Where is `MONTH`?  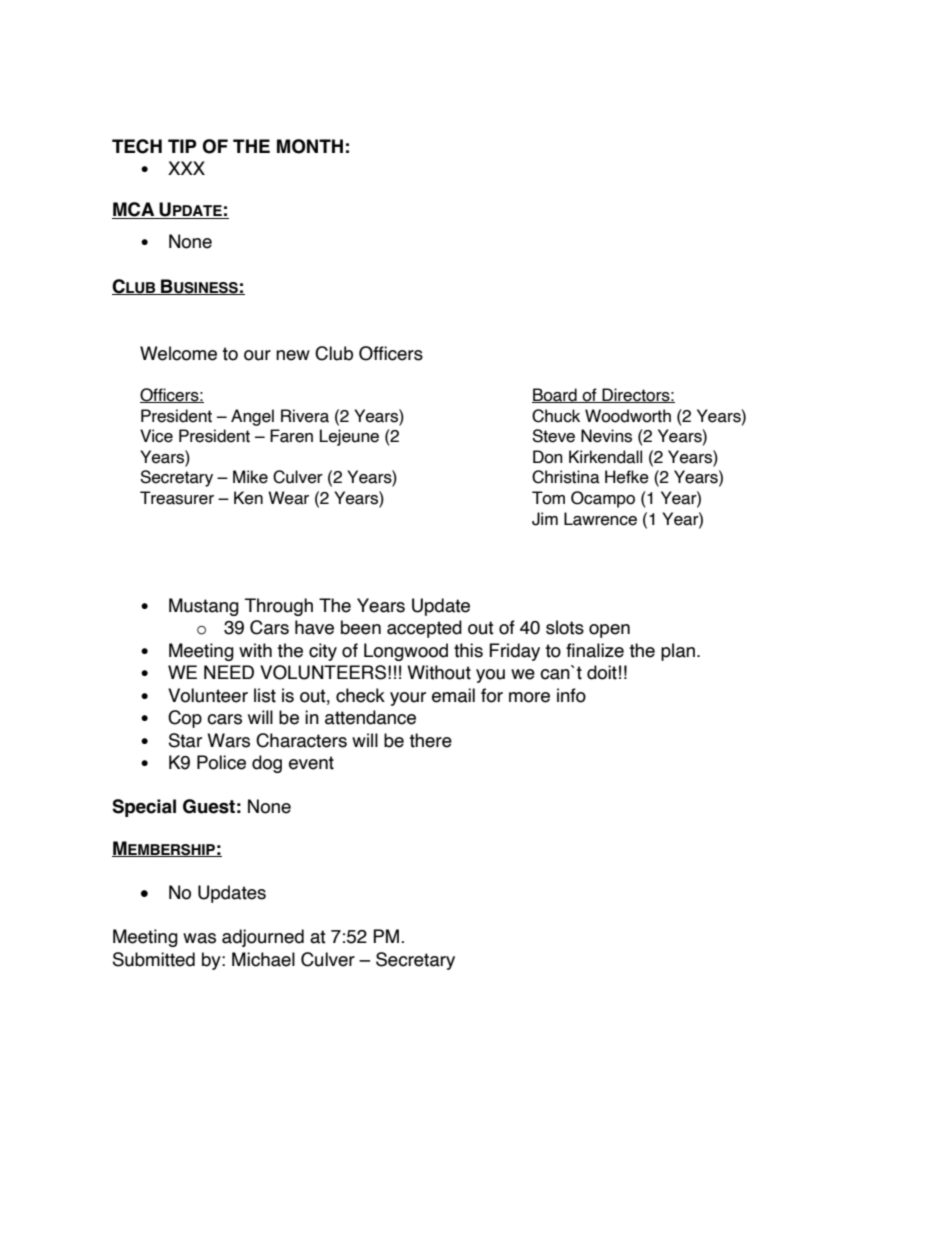 MONTH is located at coordinates (310, 146).
